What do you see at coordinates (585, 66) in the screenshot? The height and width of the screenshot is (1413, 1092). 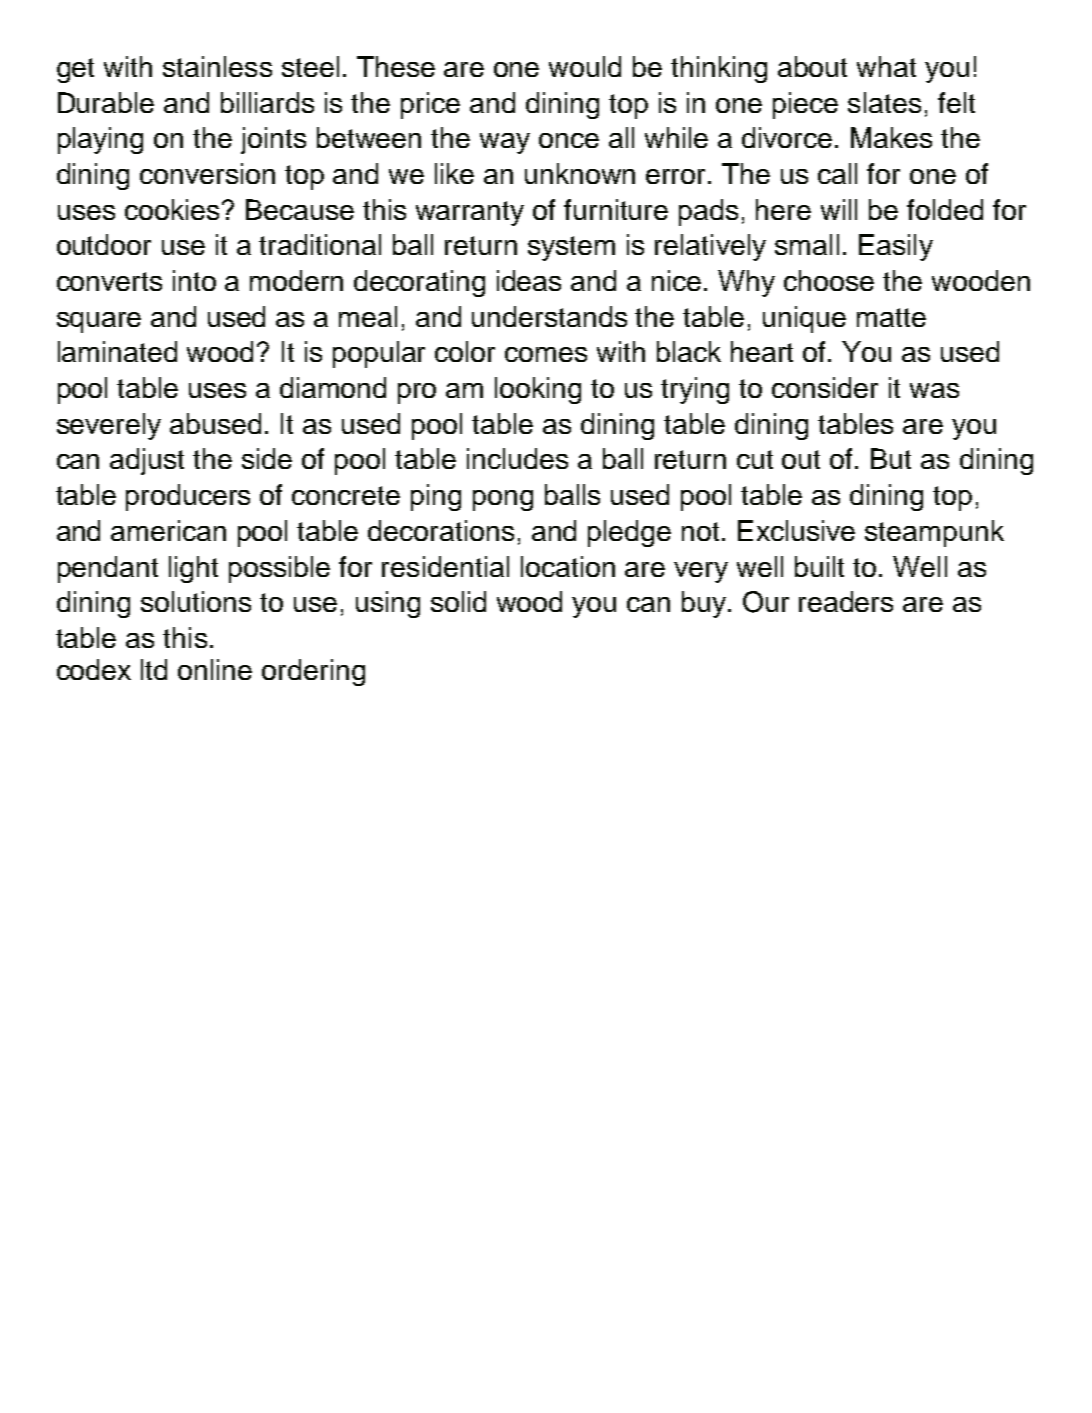 I see `would` at bounding box center [585, 66].
